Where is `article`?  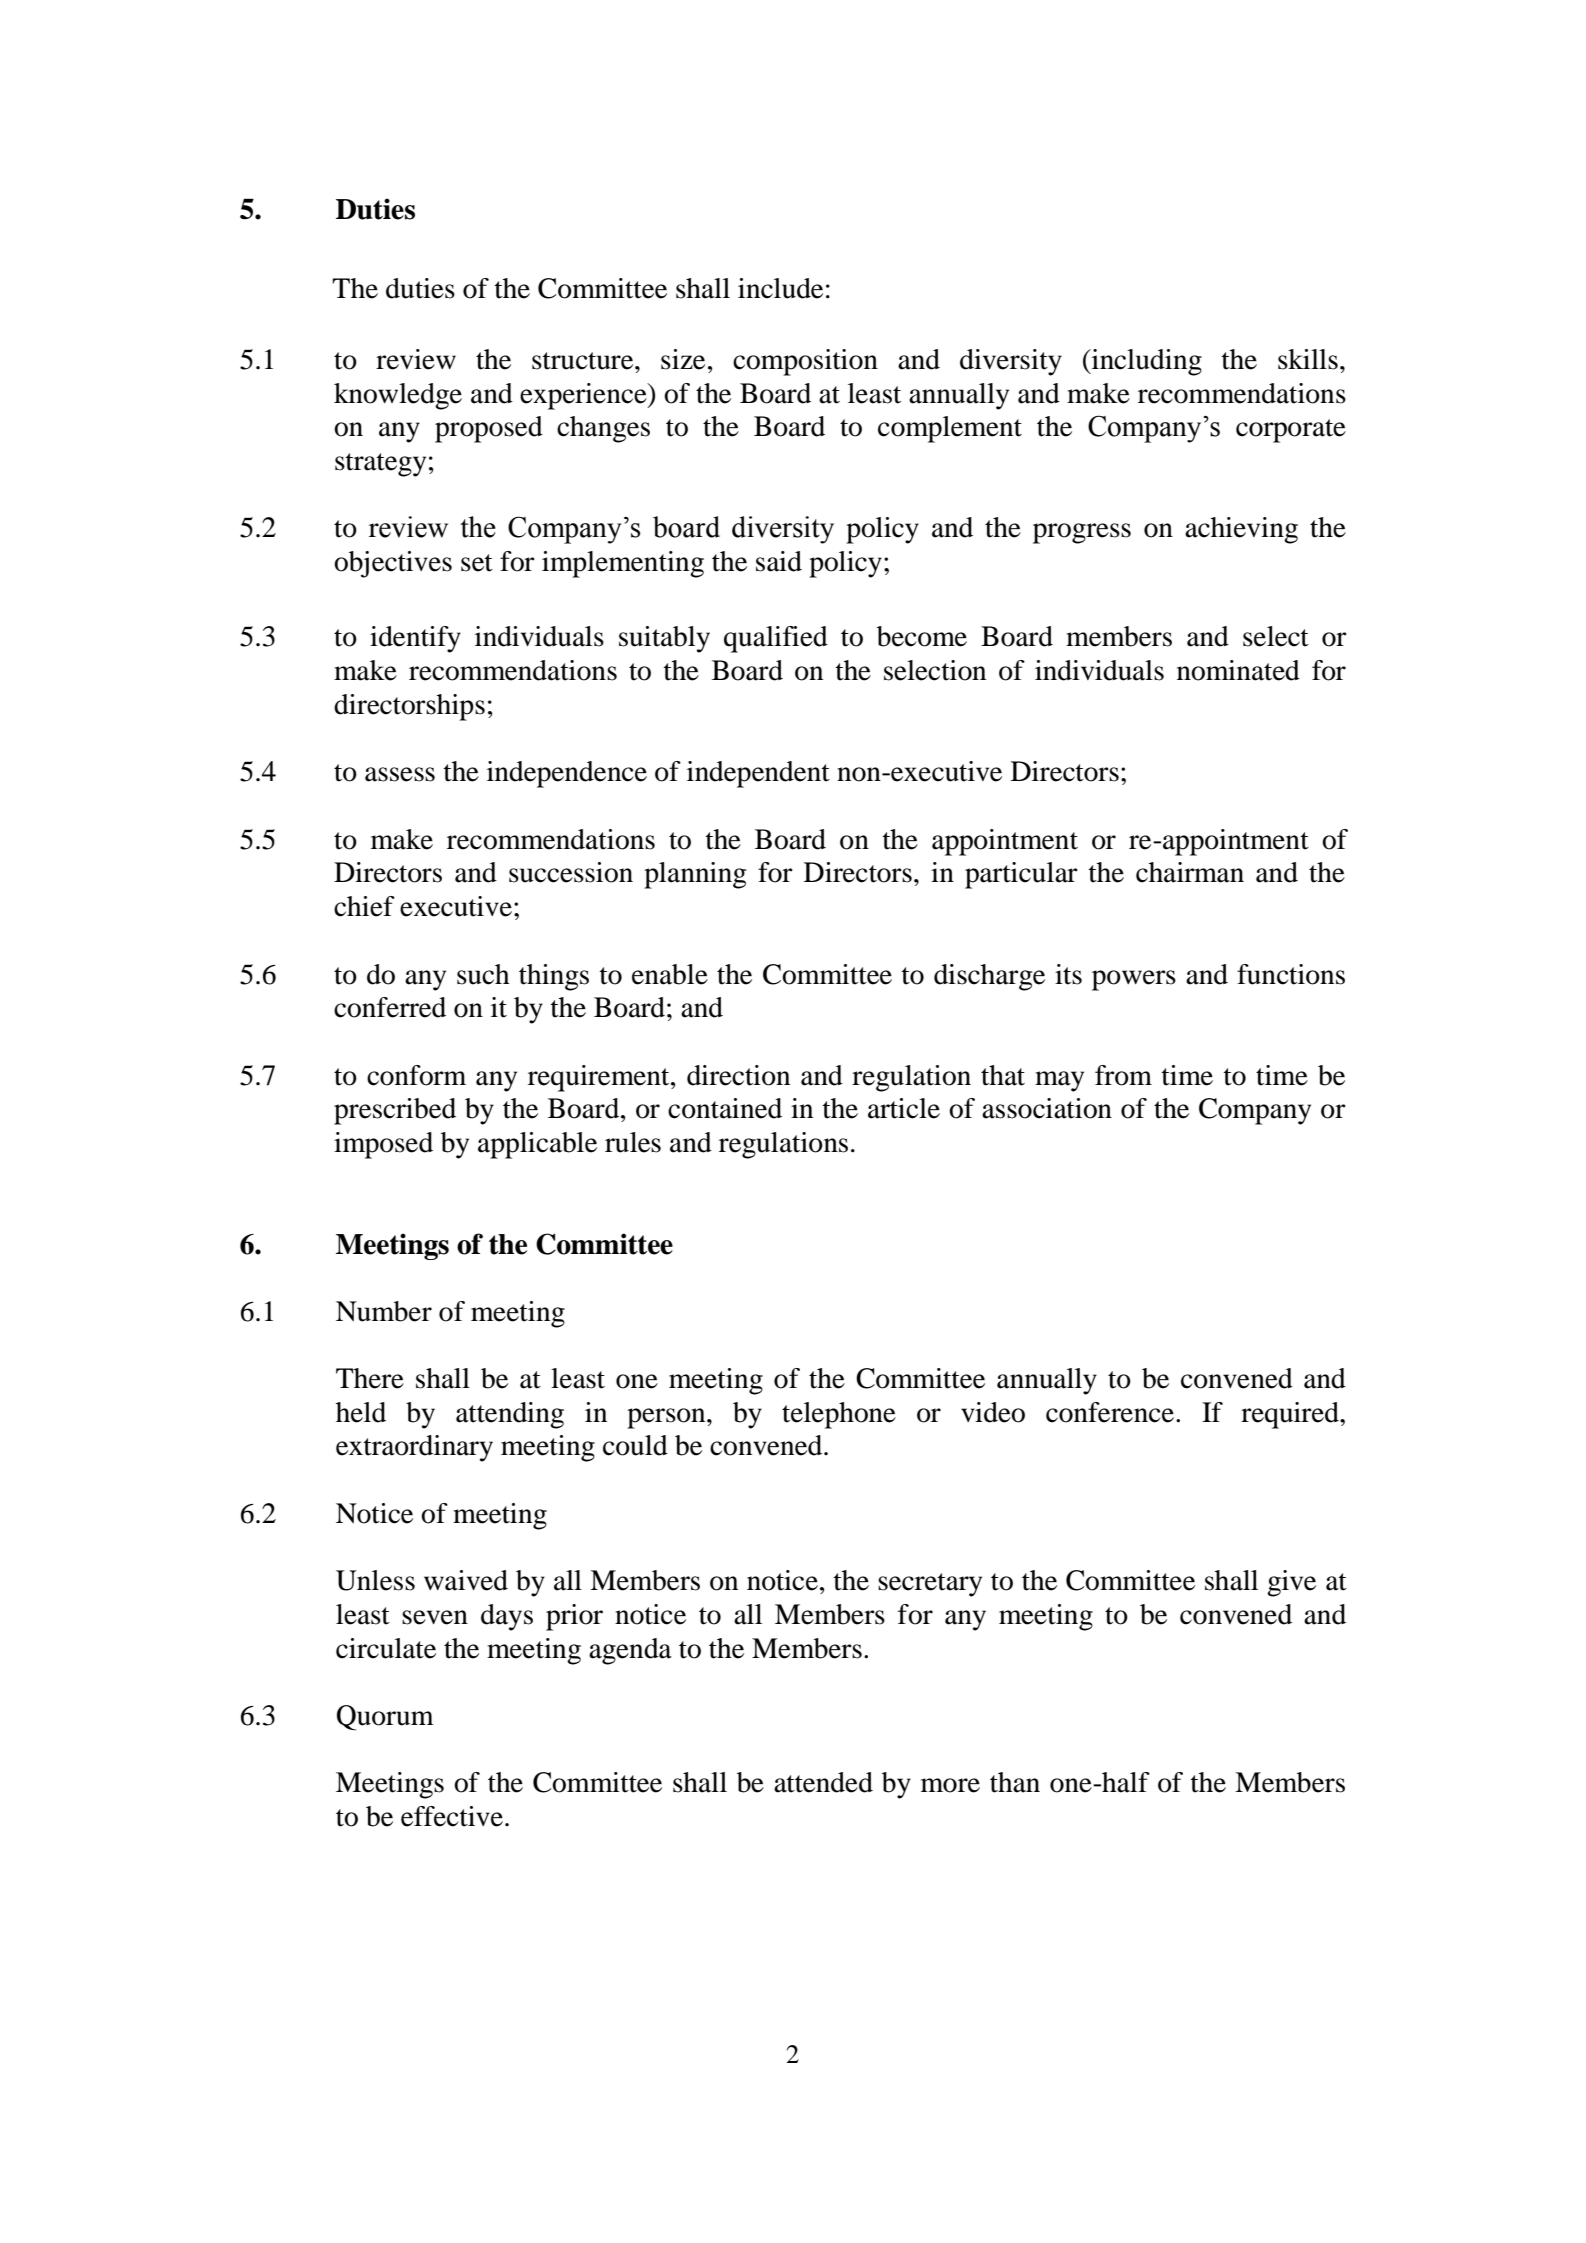
article is located at coordinates (904, 1108).
